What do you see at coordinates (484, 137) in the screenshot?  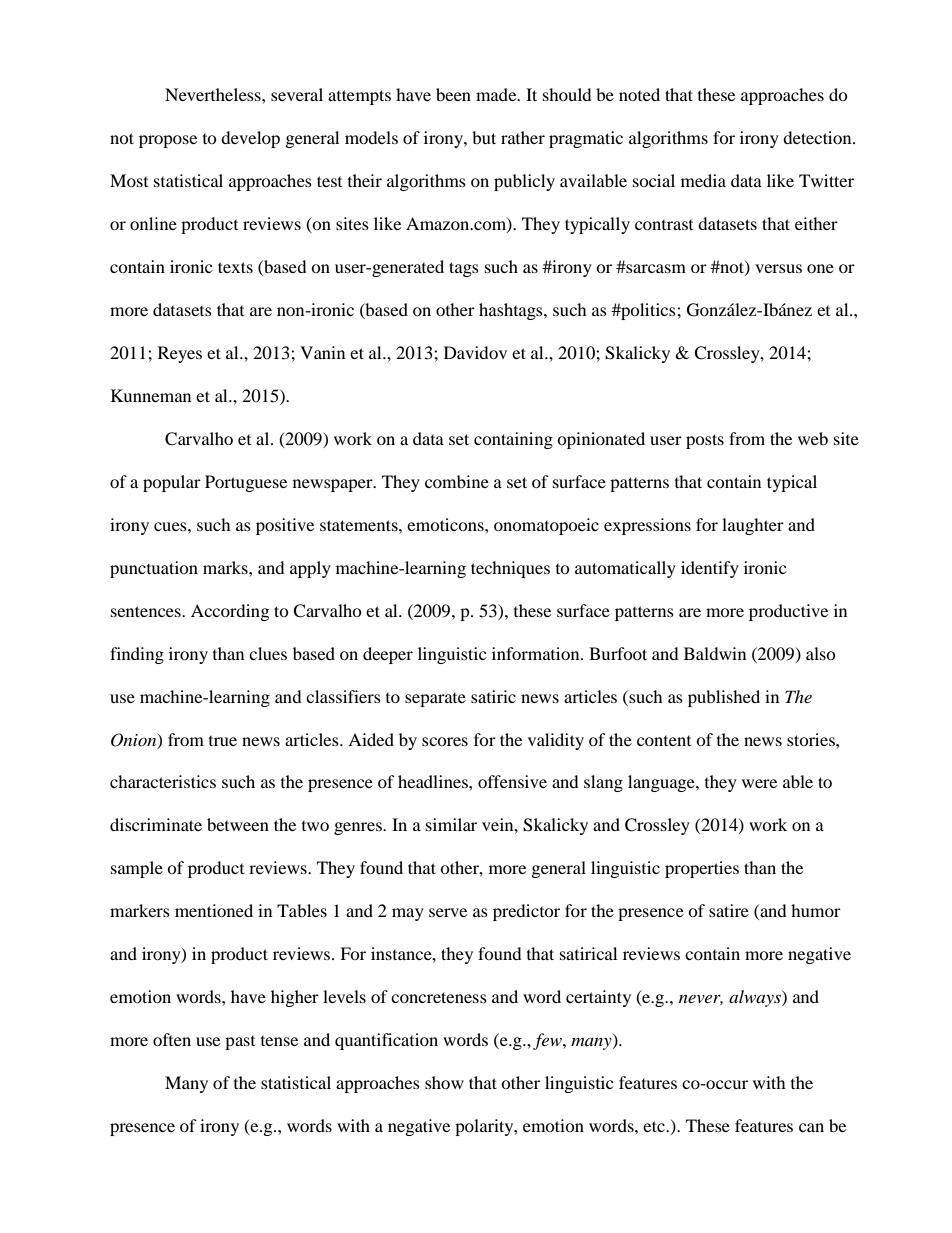 I see `but` at bounding box center [484, 137].
